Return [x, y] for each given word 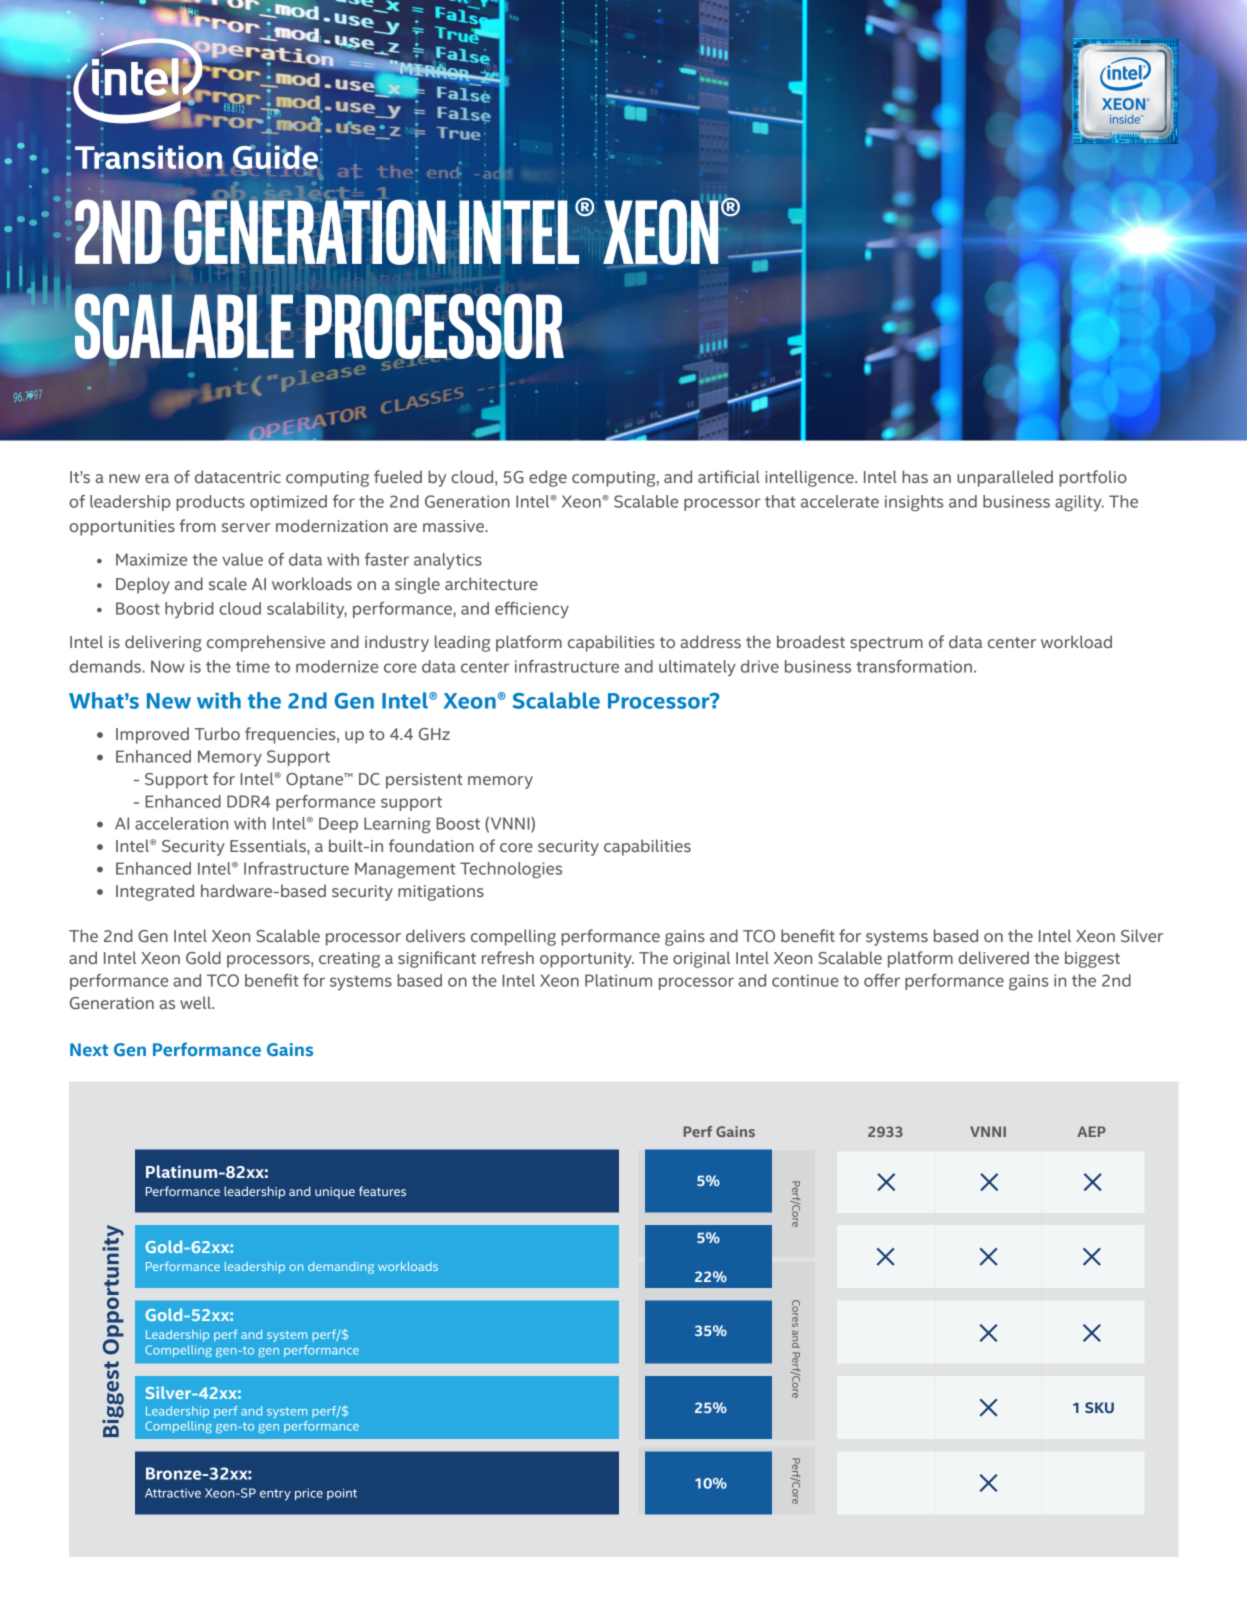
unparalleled [1005, 478]
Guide [275, 157]
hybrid [189, 610]
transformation [914, 666]
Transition [149, 156]
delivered [993, 957]
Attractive [173, 1493]
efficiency [532, 610]
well [196, 1002]
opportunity [587, 960]
